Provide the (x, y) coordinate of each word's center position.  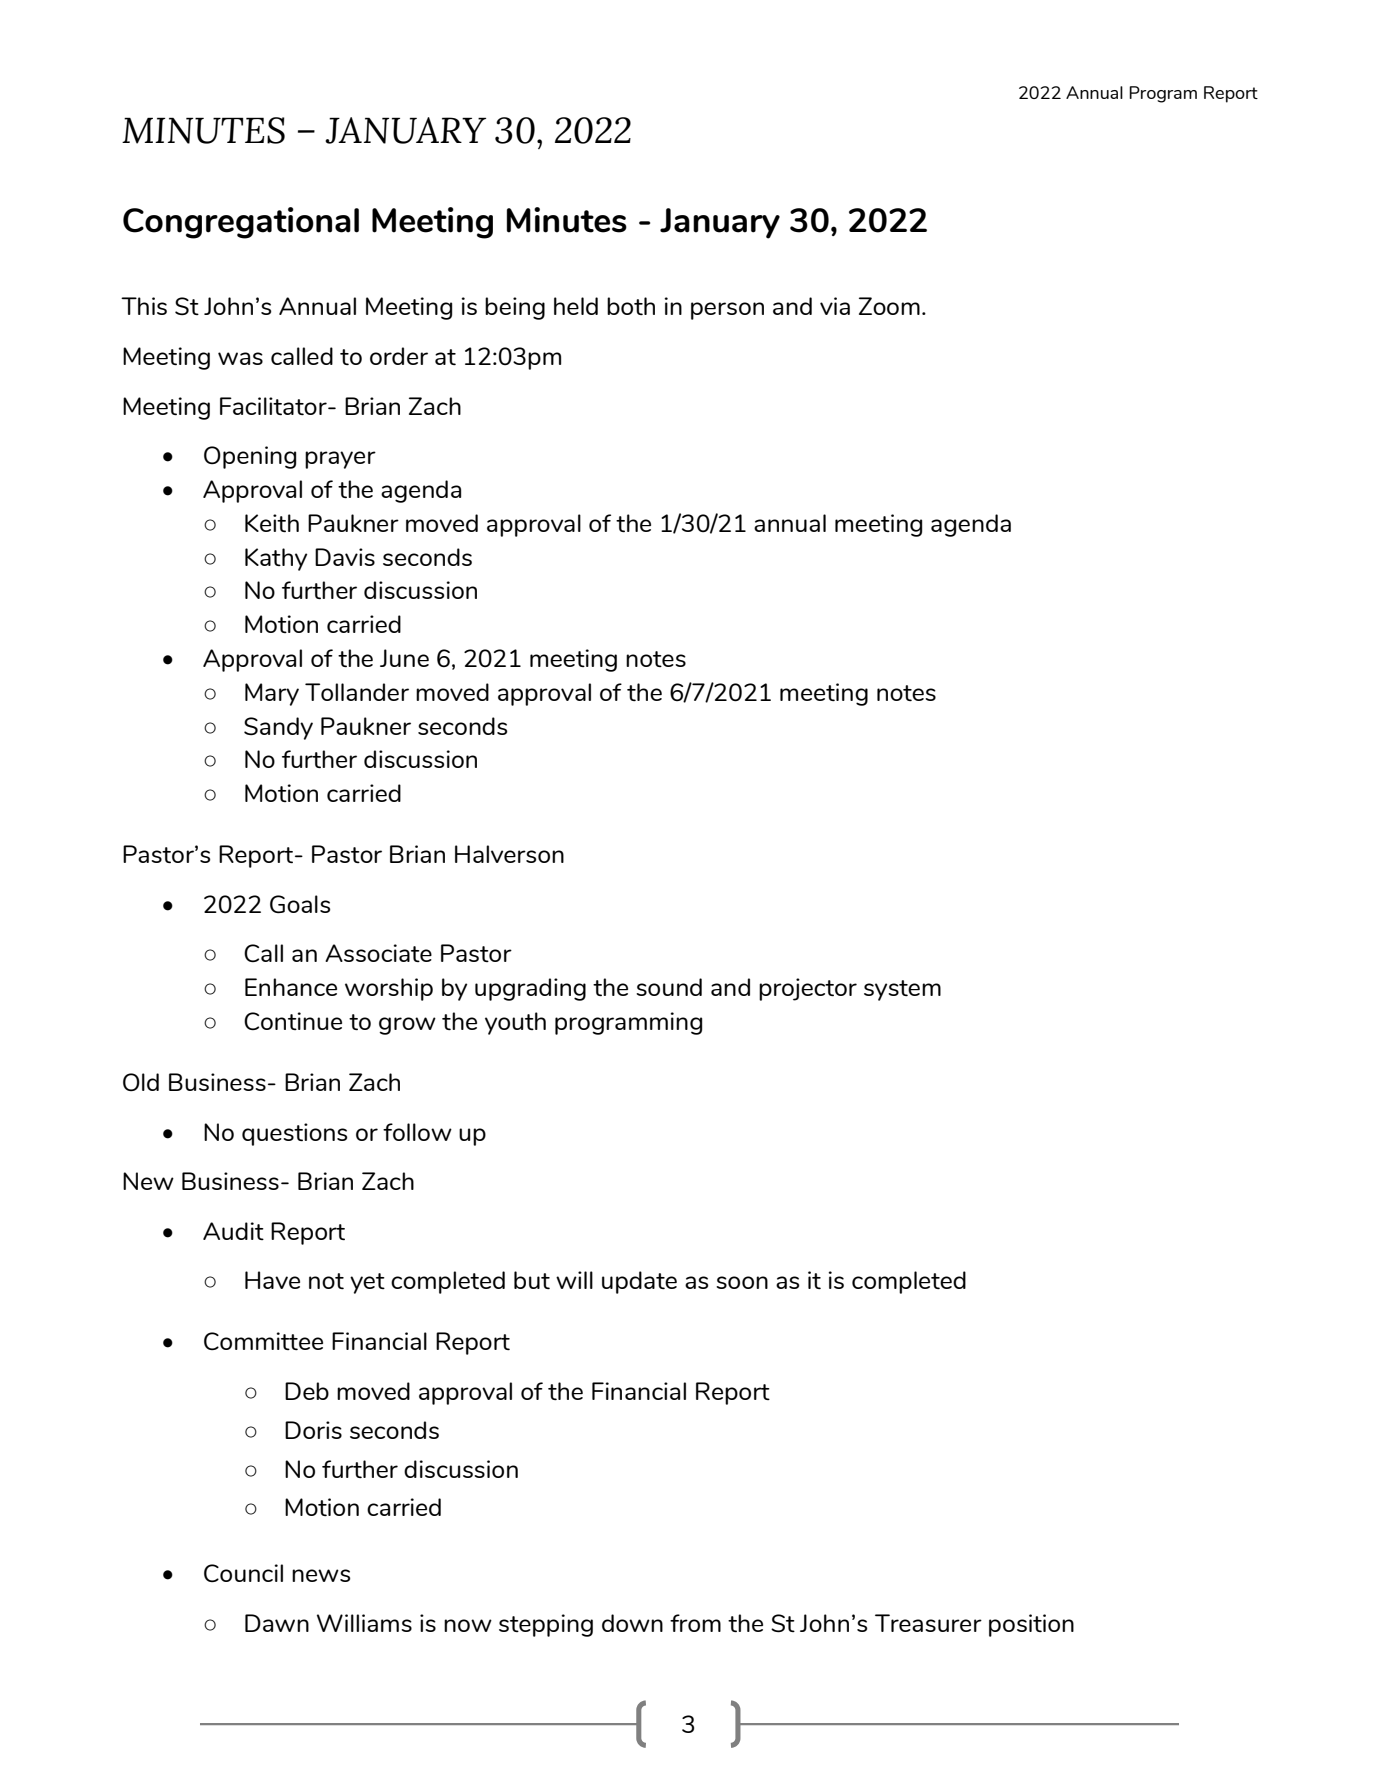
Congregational (241, 223)
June (404, 658)
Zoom (889, 306)
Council (243, 1573)
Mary (272, 694)
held (576, 306)
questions (294, 1134)
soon (742, 1282)
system (902, 990)
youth (515, 1023)
